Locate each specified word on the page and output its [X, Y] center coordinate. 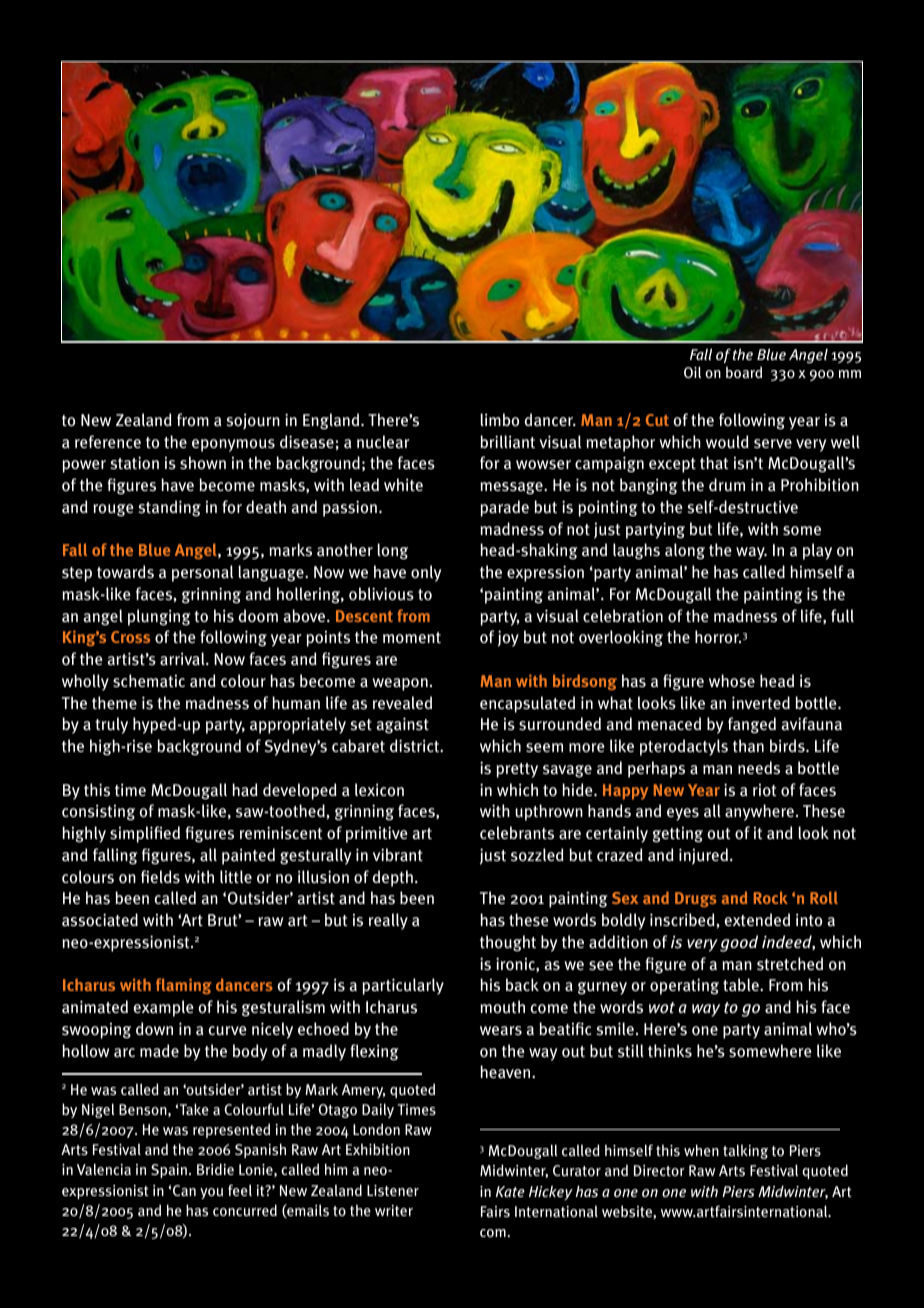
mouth [502, 1007]
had [245, 790]
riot [765, 790]
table [742, 984]
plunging [159, 617]
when [701, 1150]
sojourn [253, 421]
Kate [510, 1191]
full [842, 616]
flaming [184, 986]
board [744, 372]
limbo [499, 419]
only [426, 573]
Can [184, 1190]
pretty [517, 770]
